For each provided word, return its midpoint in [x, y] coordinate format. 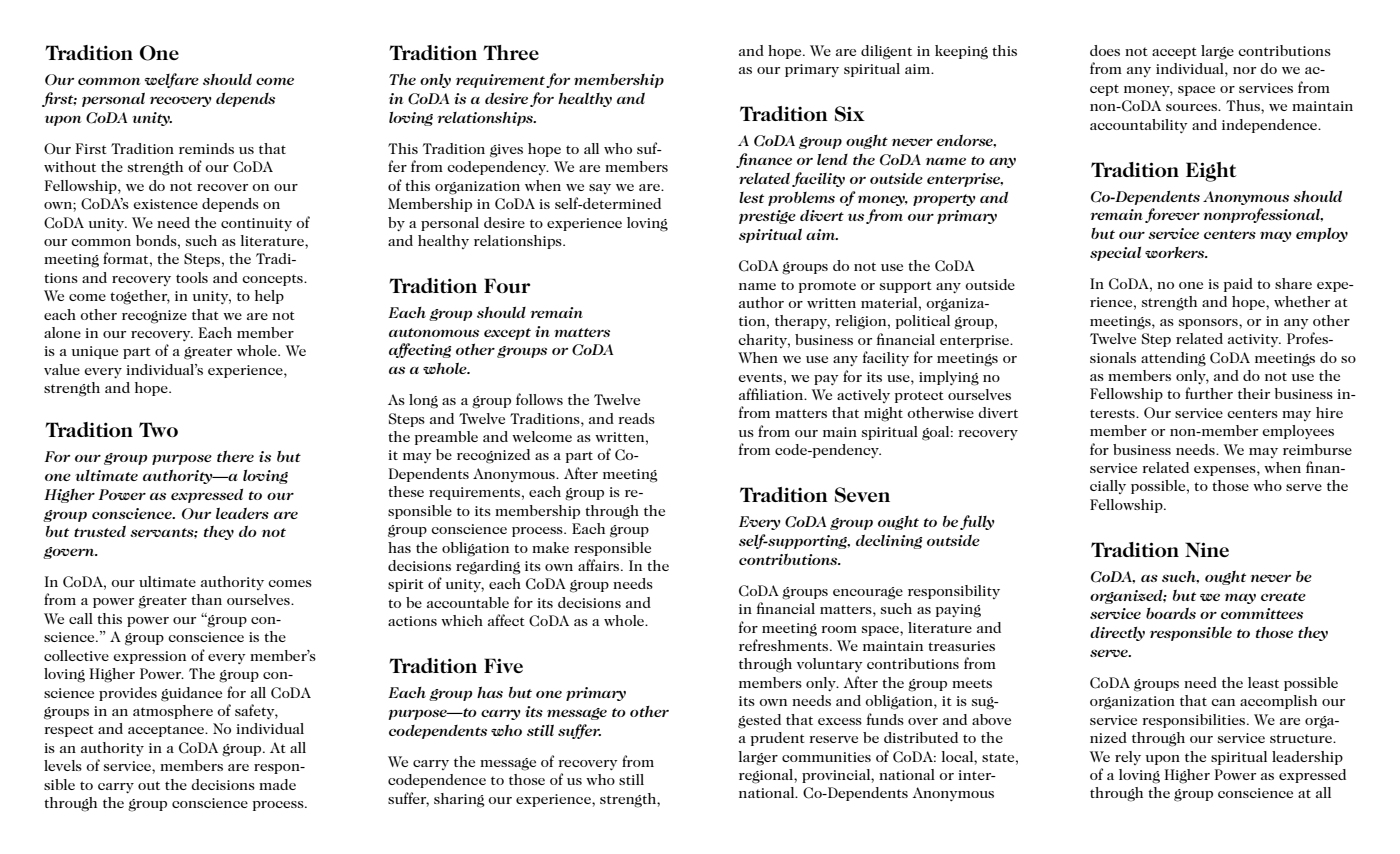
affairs [600, 565]
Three [511, 52]
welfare [172, 80]
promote [827, 287]
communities [826, 757]
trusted [100, 531]
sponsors [1209, 324]
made [277, 784]
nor [1244, 70]
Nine [1207, 549]
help [269, 297]
